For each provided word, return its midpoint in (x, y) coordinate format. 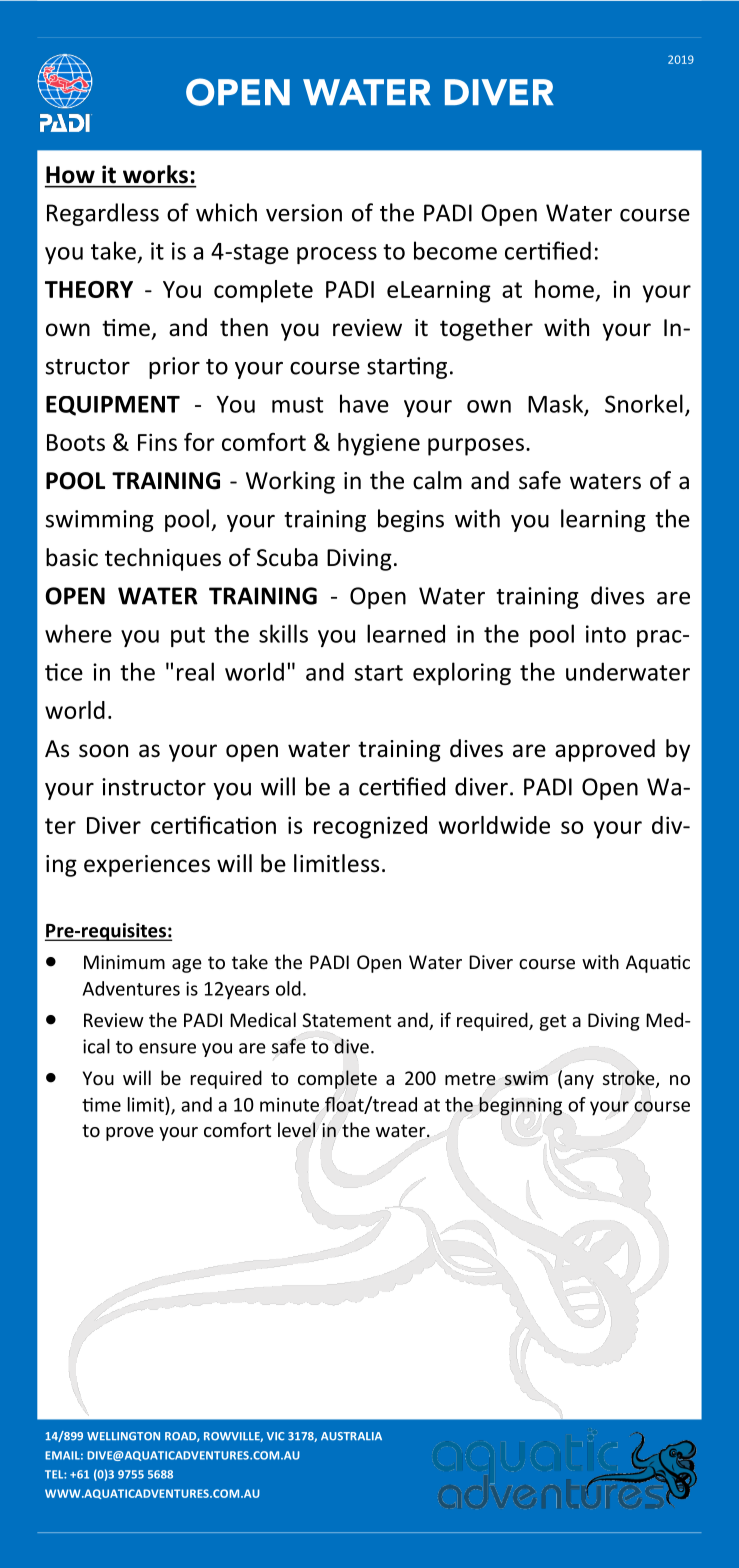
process (337, 255)
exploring (462, 673)
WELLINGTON (123, 1436)
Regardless (103, 214)
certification (213, 825)
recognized (370, 827)
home (564, 289)
